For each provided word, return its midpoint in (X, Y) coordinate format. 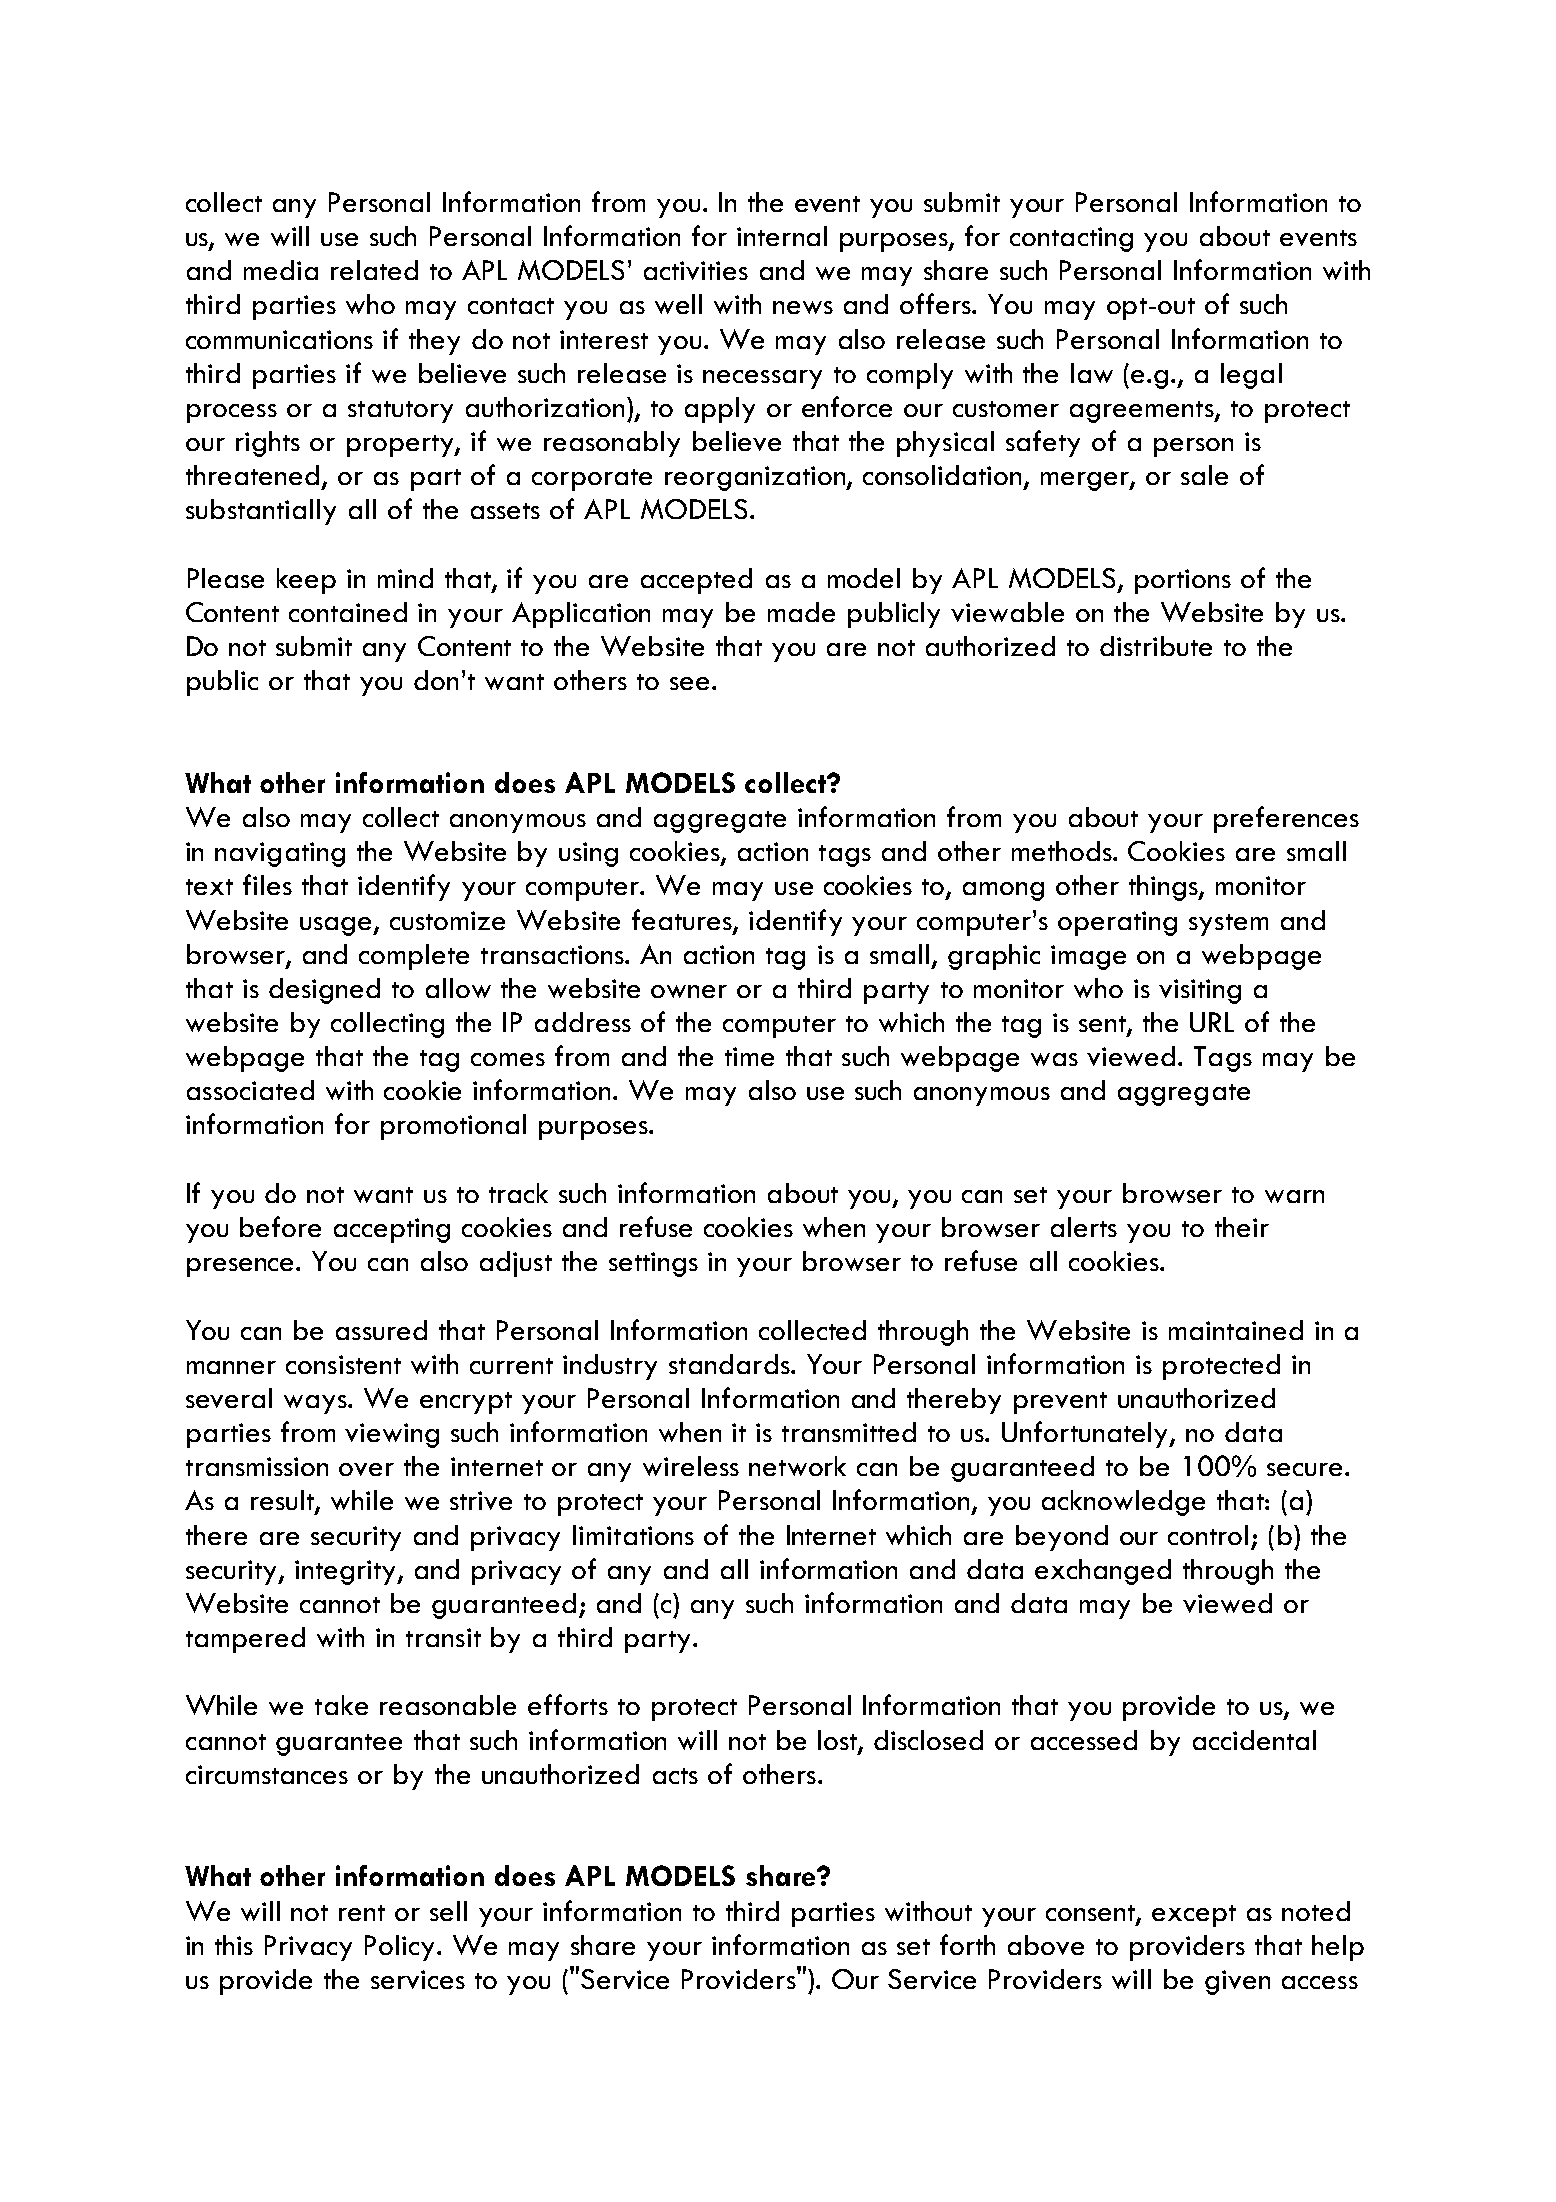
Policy (399, 1948)
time (749, 1056)
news (803, 307)
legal (1251, 376)
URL (1212, 1022)
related (374, 270)
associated (250, 1090)
